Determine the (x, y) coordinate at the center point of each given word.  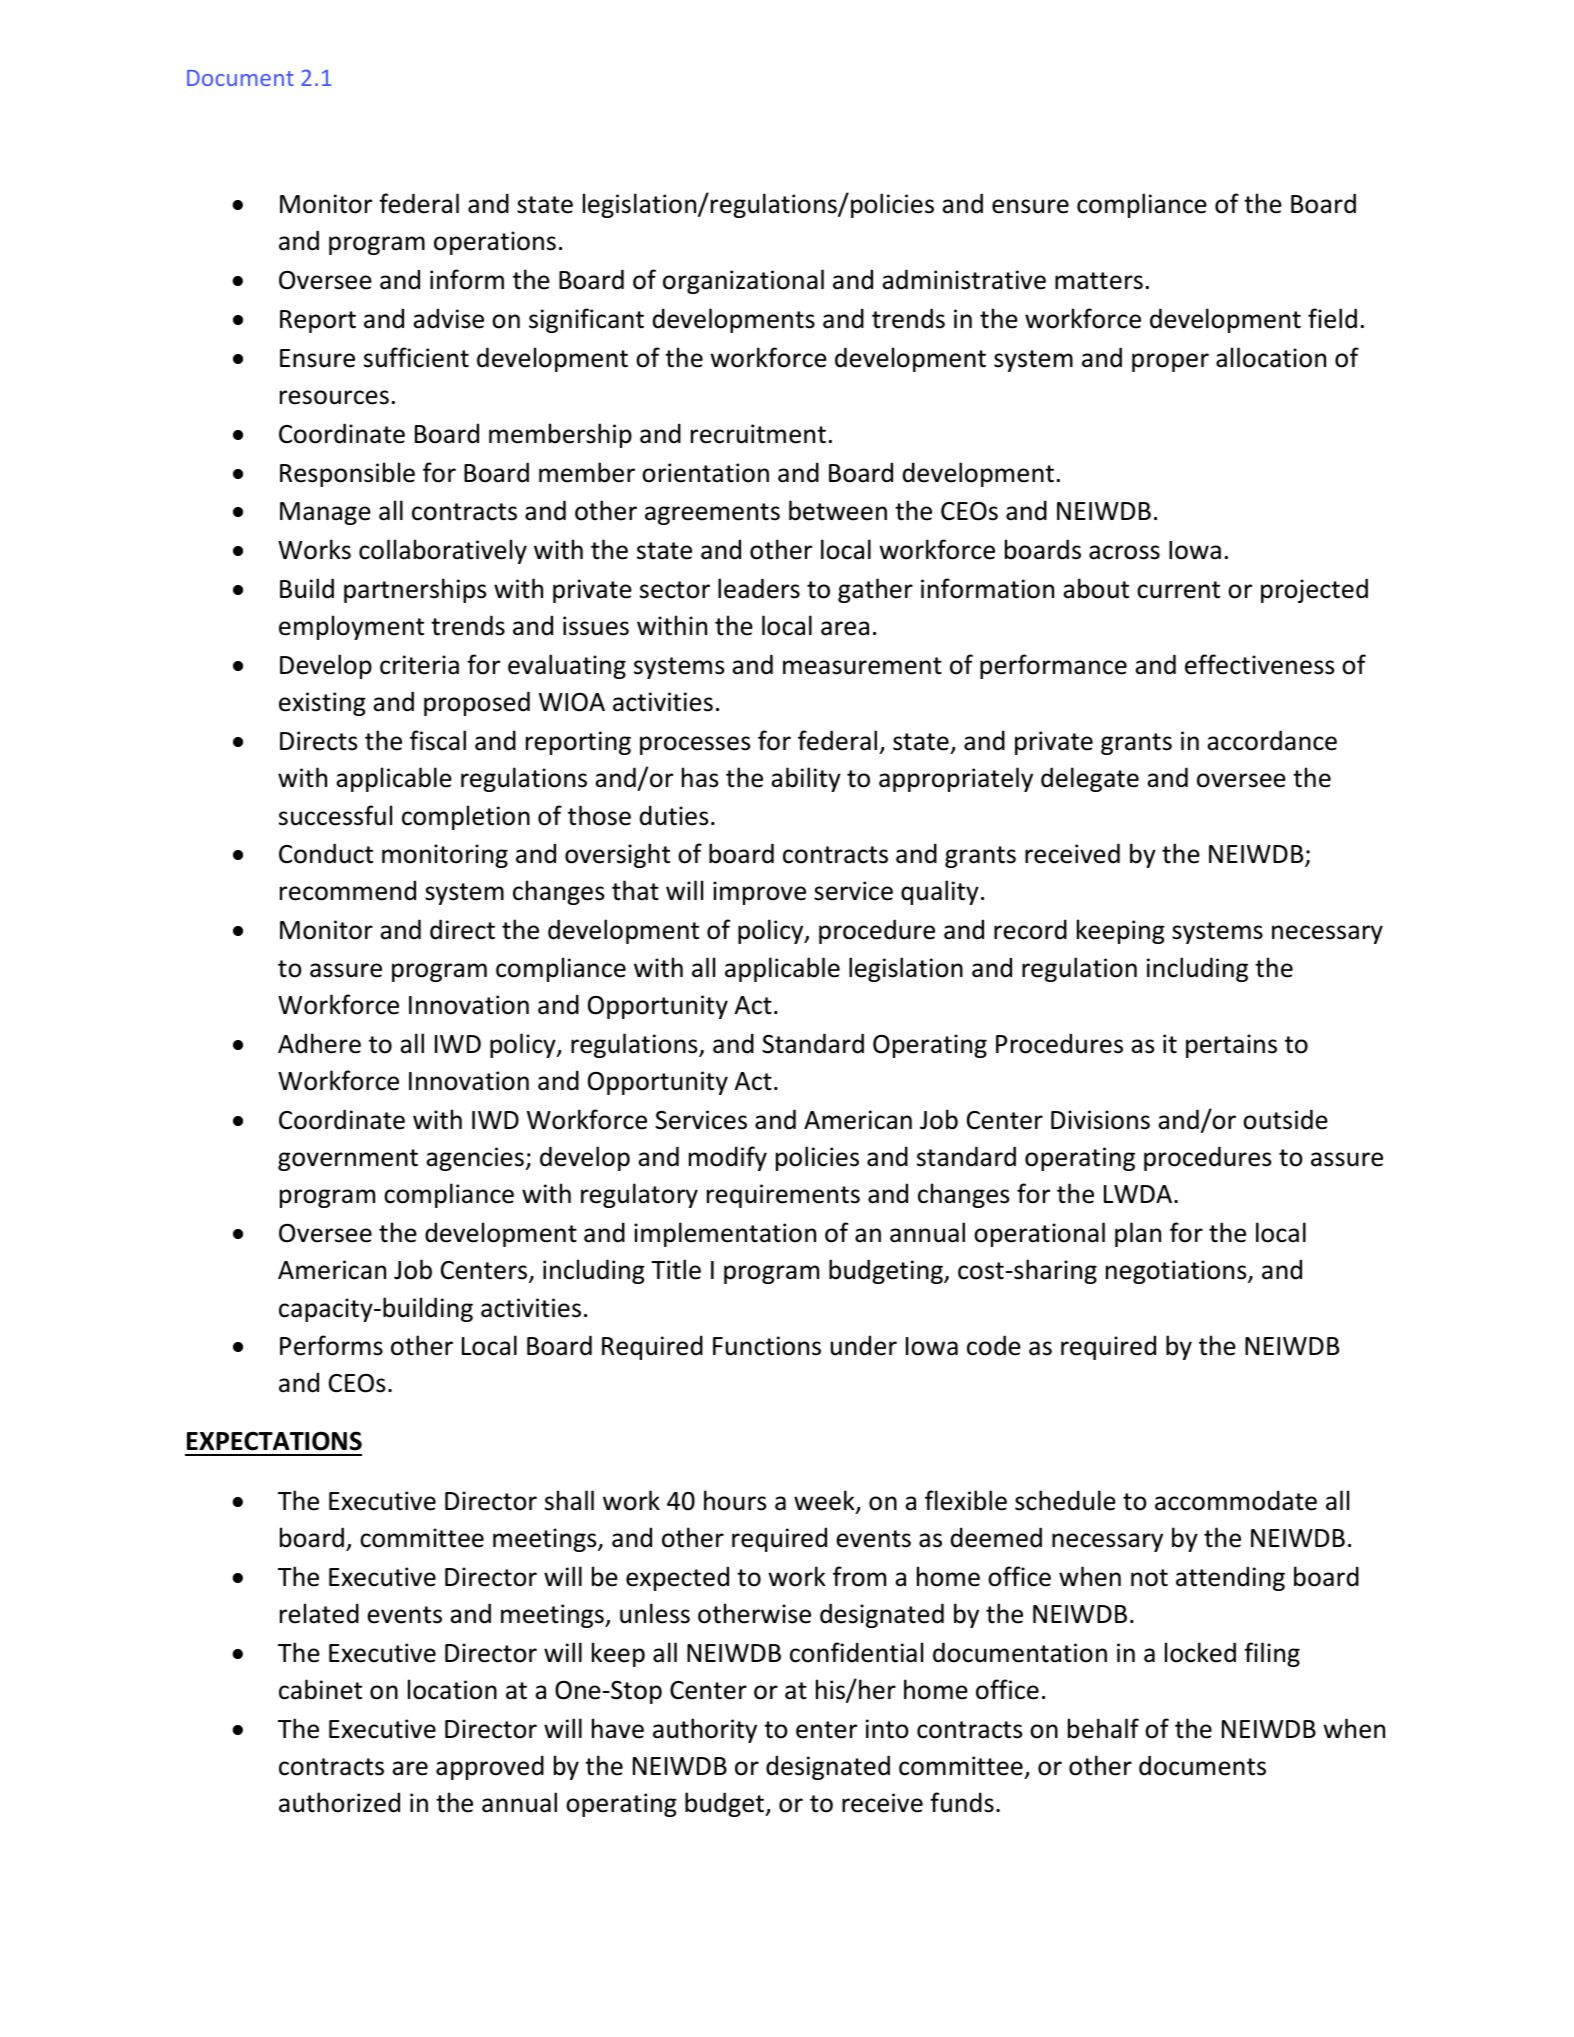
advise (448, 318)
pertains (1231, 1046)
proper (1170, 362)
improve (759, 893)
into (887, 1729)
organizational (743, 281)
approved (490, 1767)
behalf (1103, 1728)
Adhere (319, 1043)
